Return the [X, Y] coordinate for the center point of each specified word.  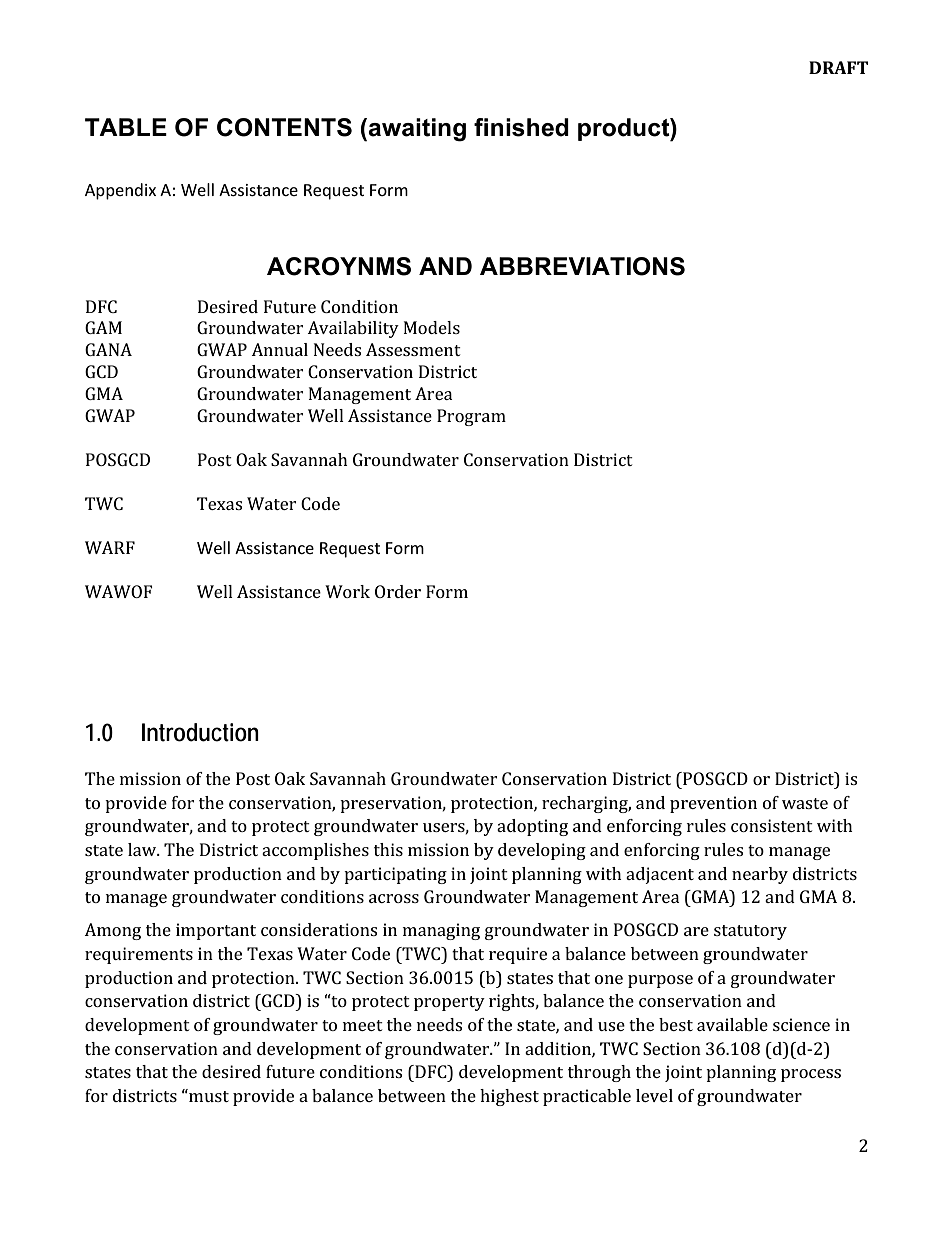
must [208, 1095]
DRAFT [838, 67]
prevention [713, 804]
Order [398, 591]
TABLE [126, 127]
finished [521, 127]
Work [347, 591]
